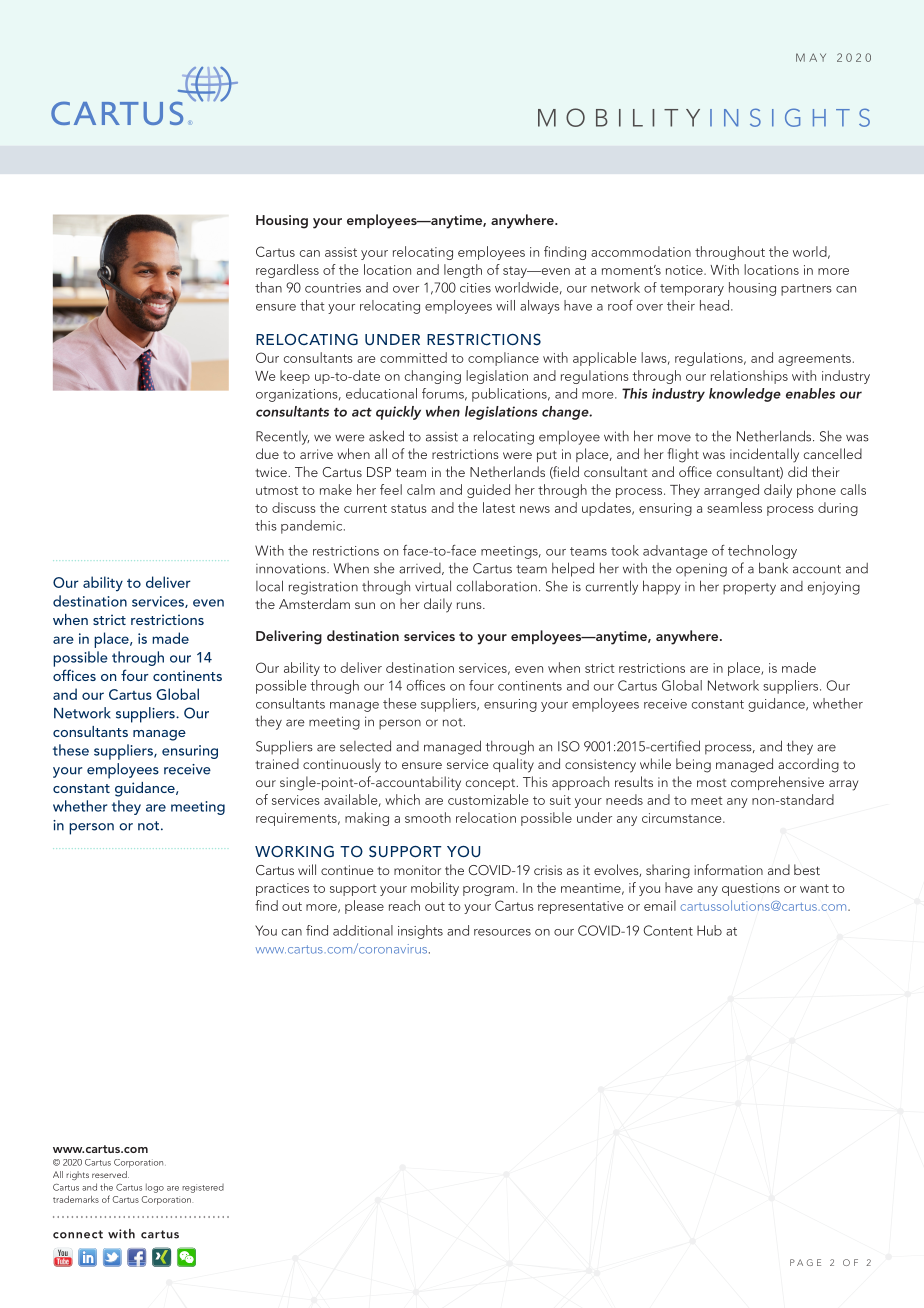 The width and height of the screenshot is (924, 1308). Describe the element at coordinates (272, 472) in the screenshot. I see `twice` at that location.
